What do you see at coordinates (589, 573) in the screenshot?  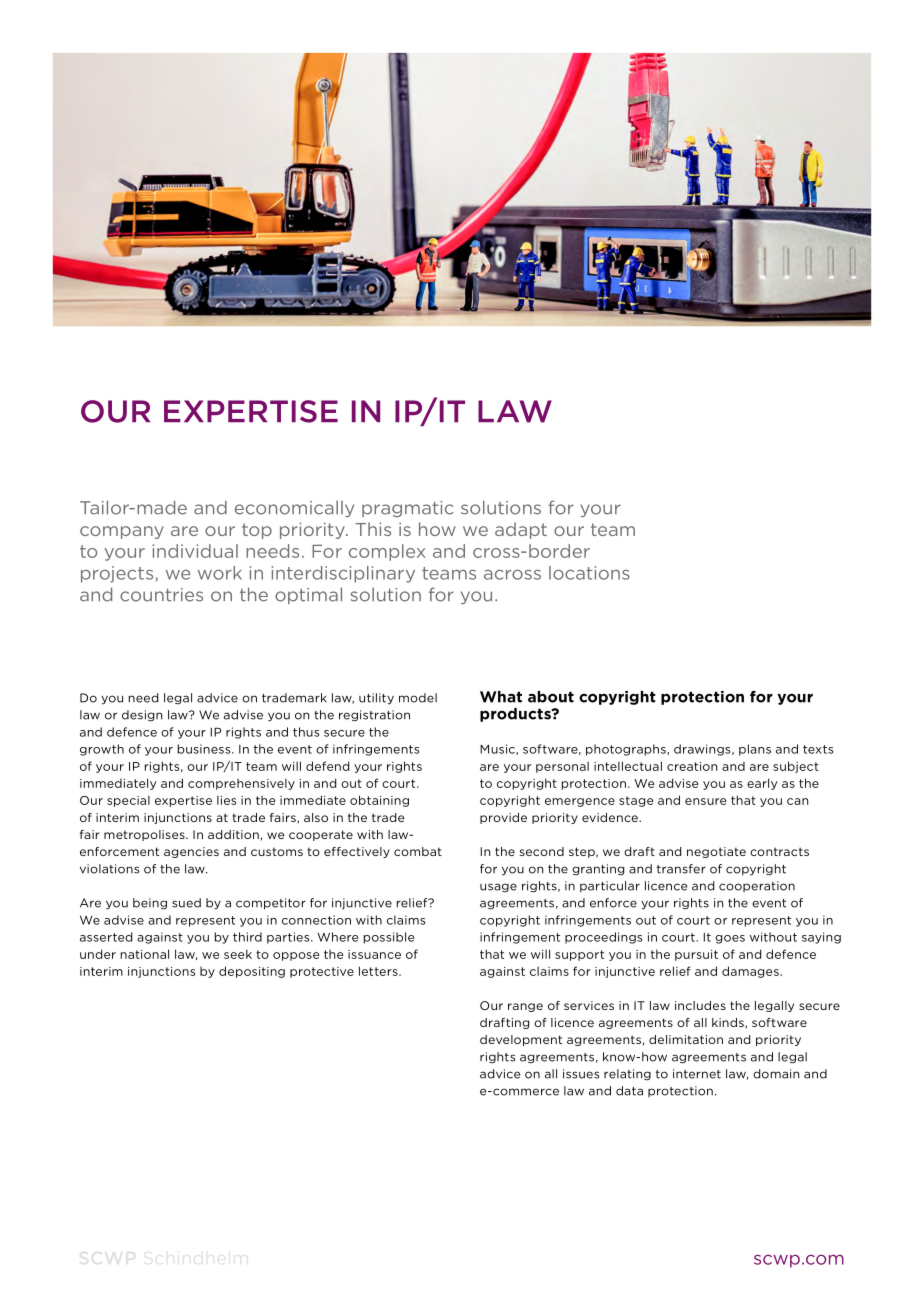 I see `locations` at bounding box center [589, 573].
